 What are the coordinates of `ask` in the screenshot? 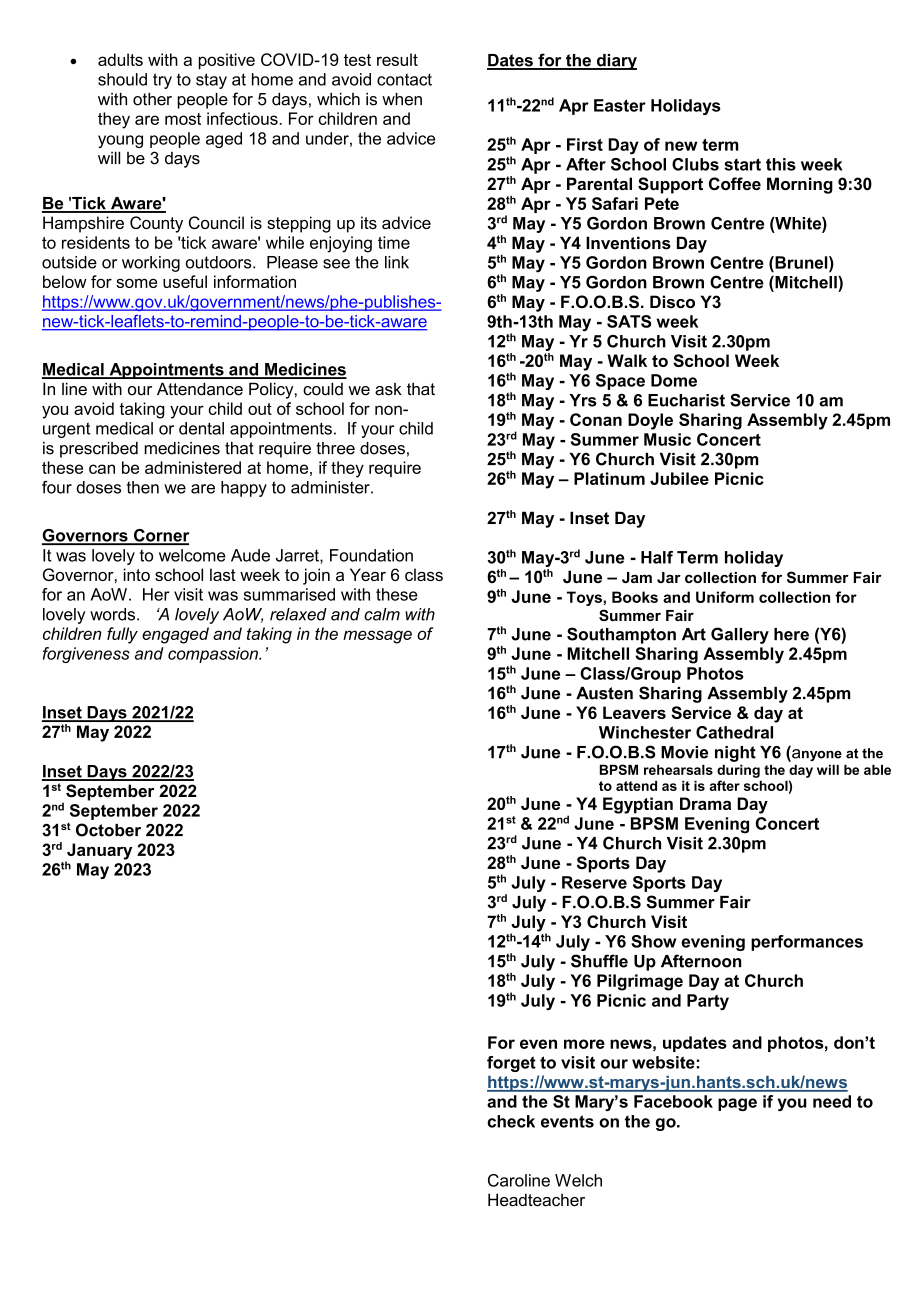 It's located at (388, 389).
